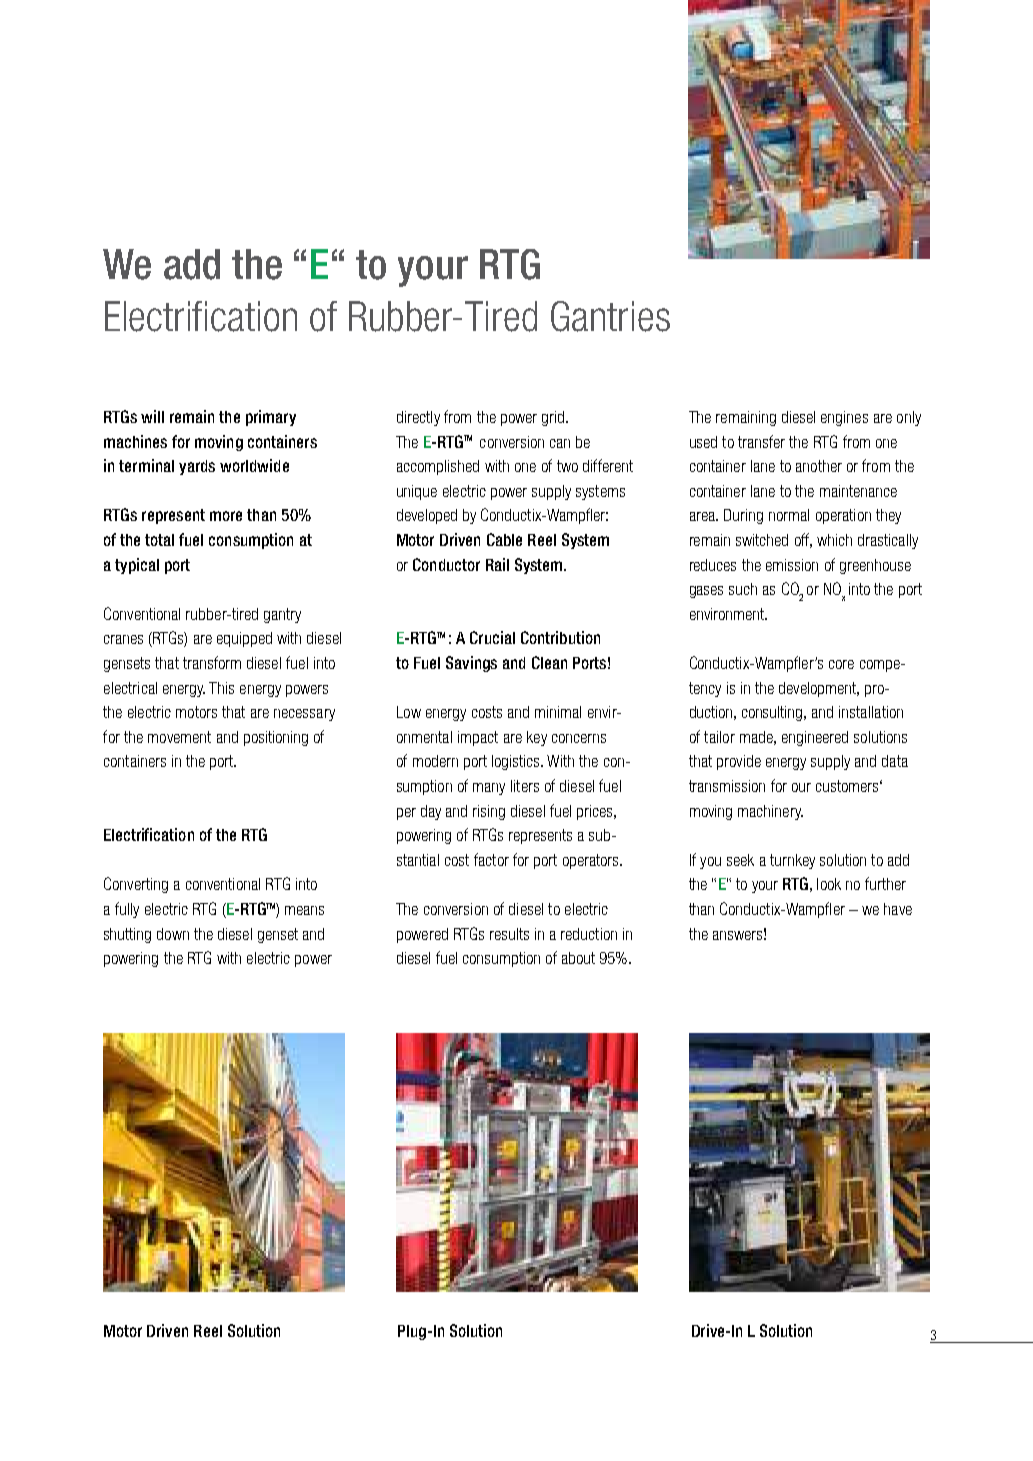 Image resolution: width=1033 pixels, height=1461 pixels. Describe the element at coordinates (282, 615) in the image. I see `gantry` at that location.
